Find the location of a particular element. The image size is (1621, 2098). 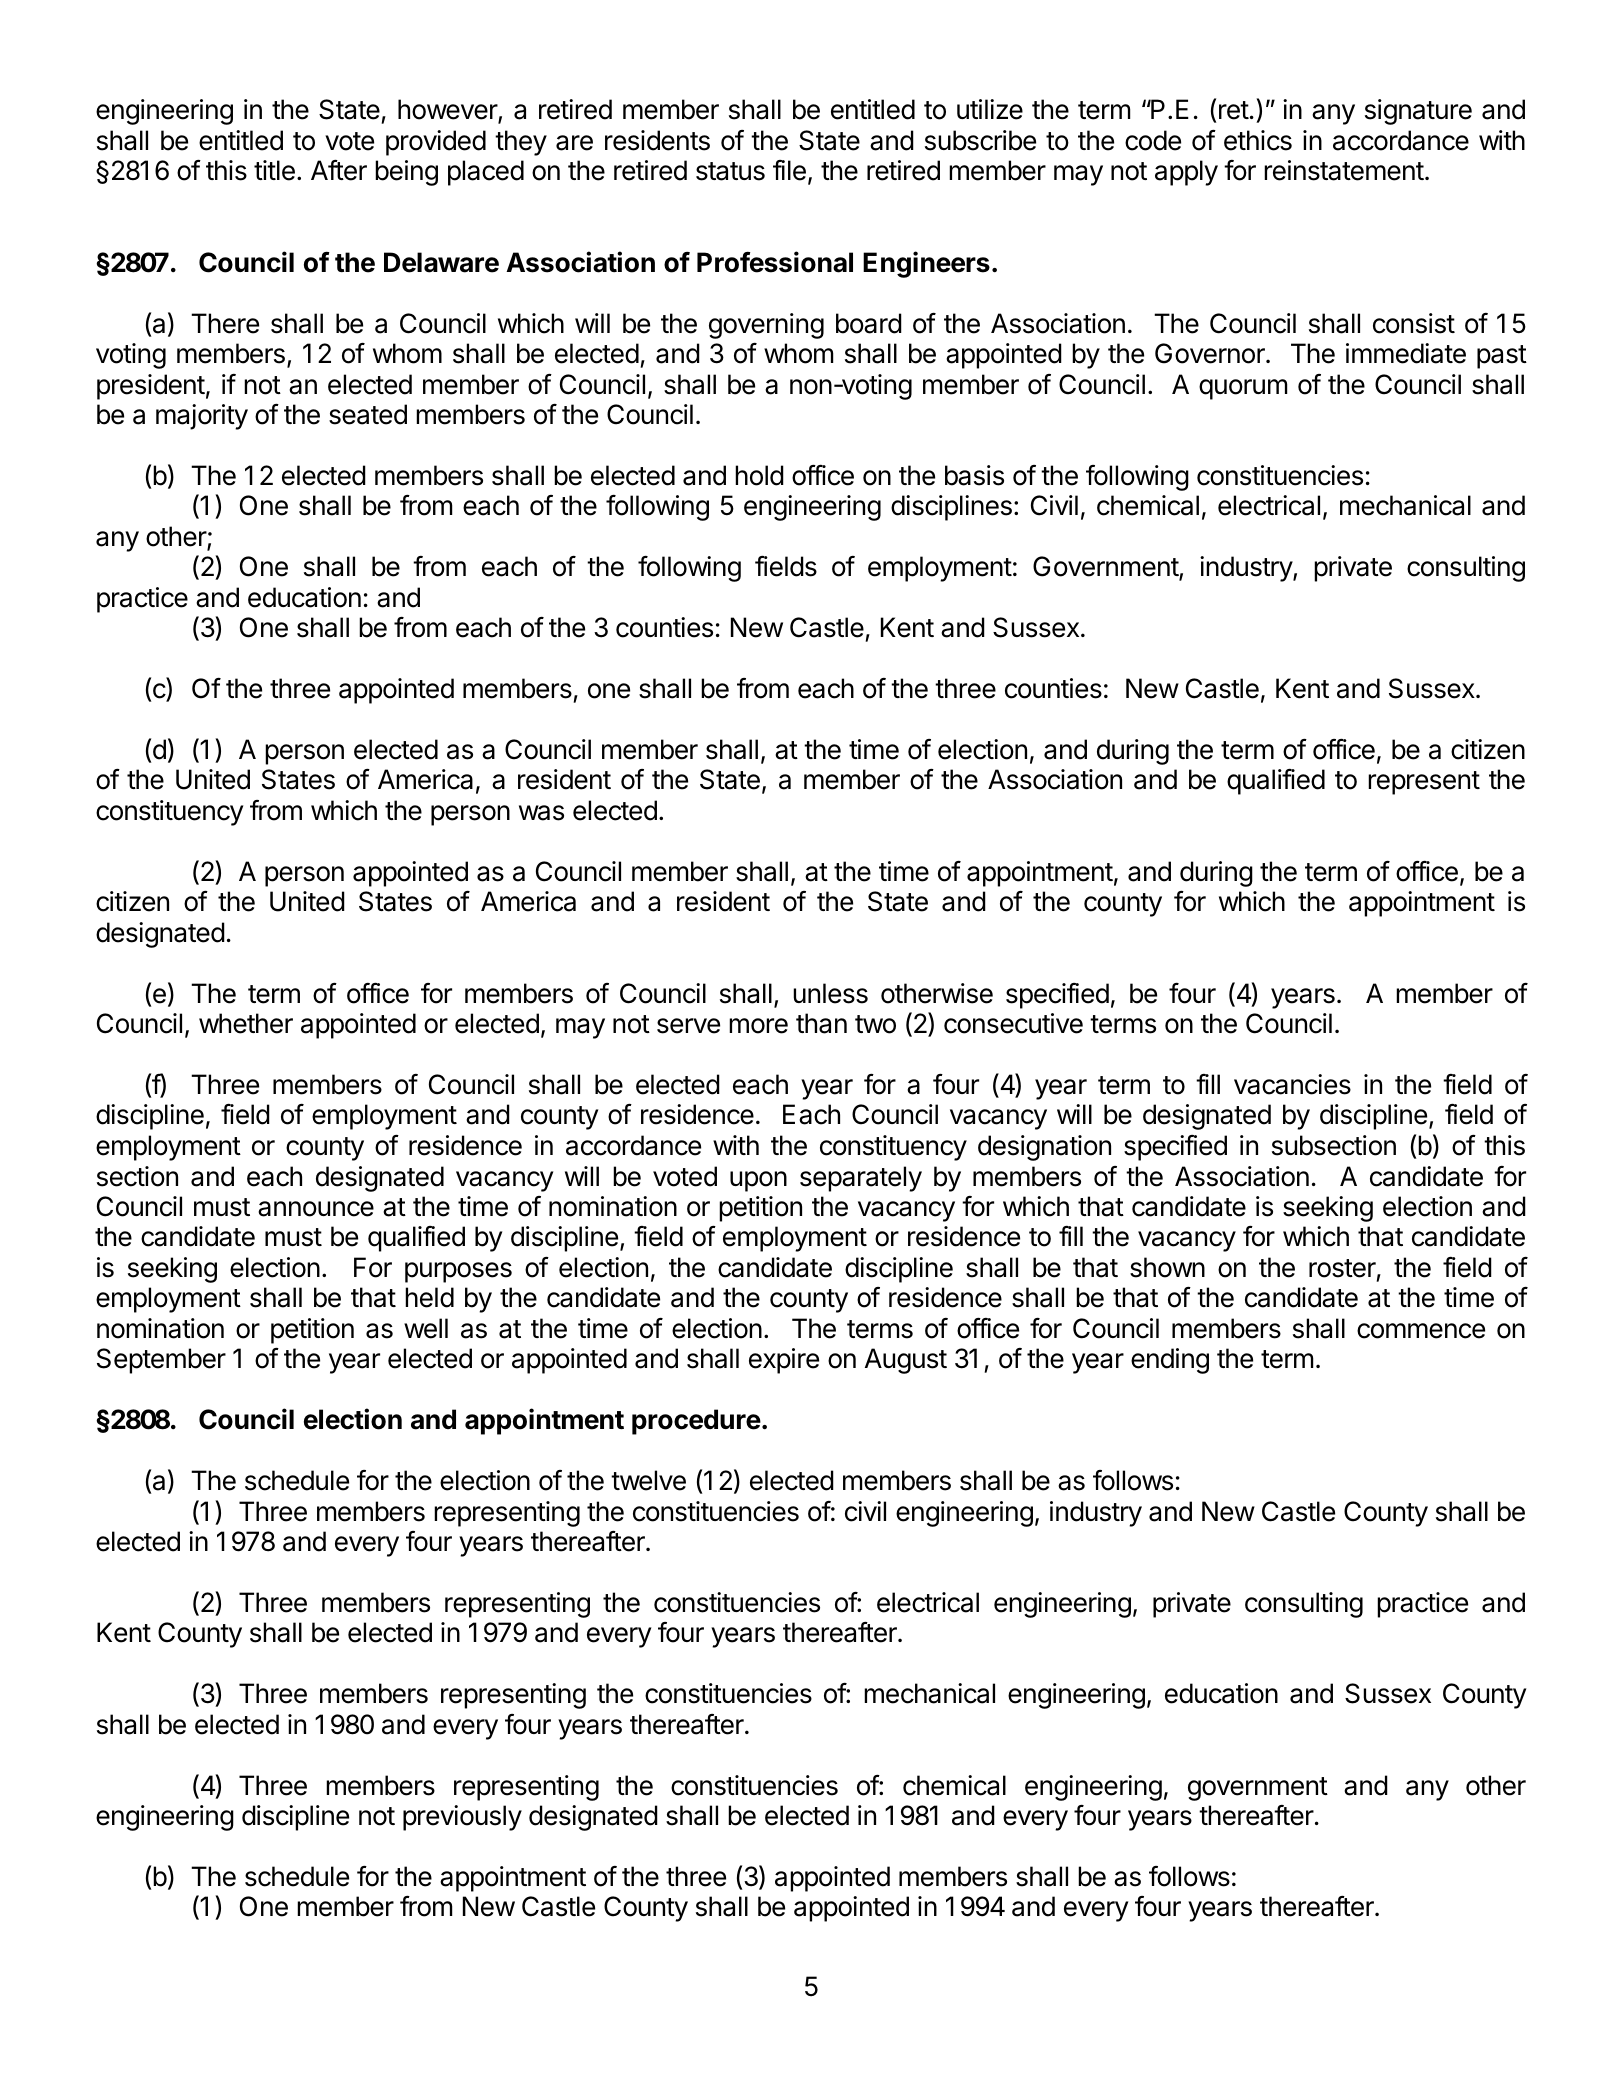

file is located at coordinates (789, 170).
